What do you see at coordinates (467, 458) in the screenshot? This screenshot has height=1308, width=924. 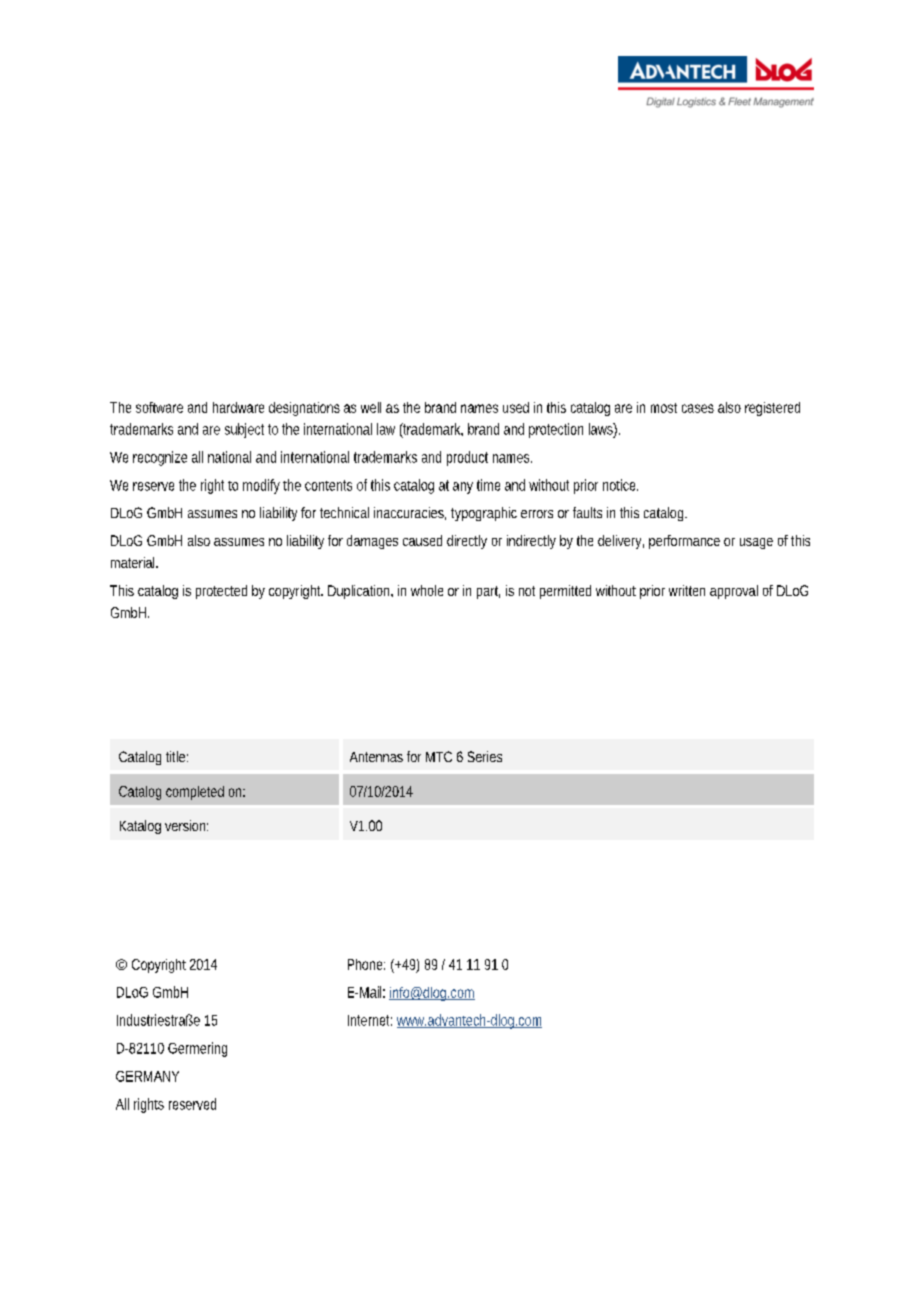 I see `product` at bounding box center [467, 458].
